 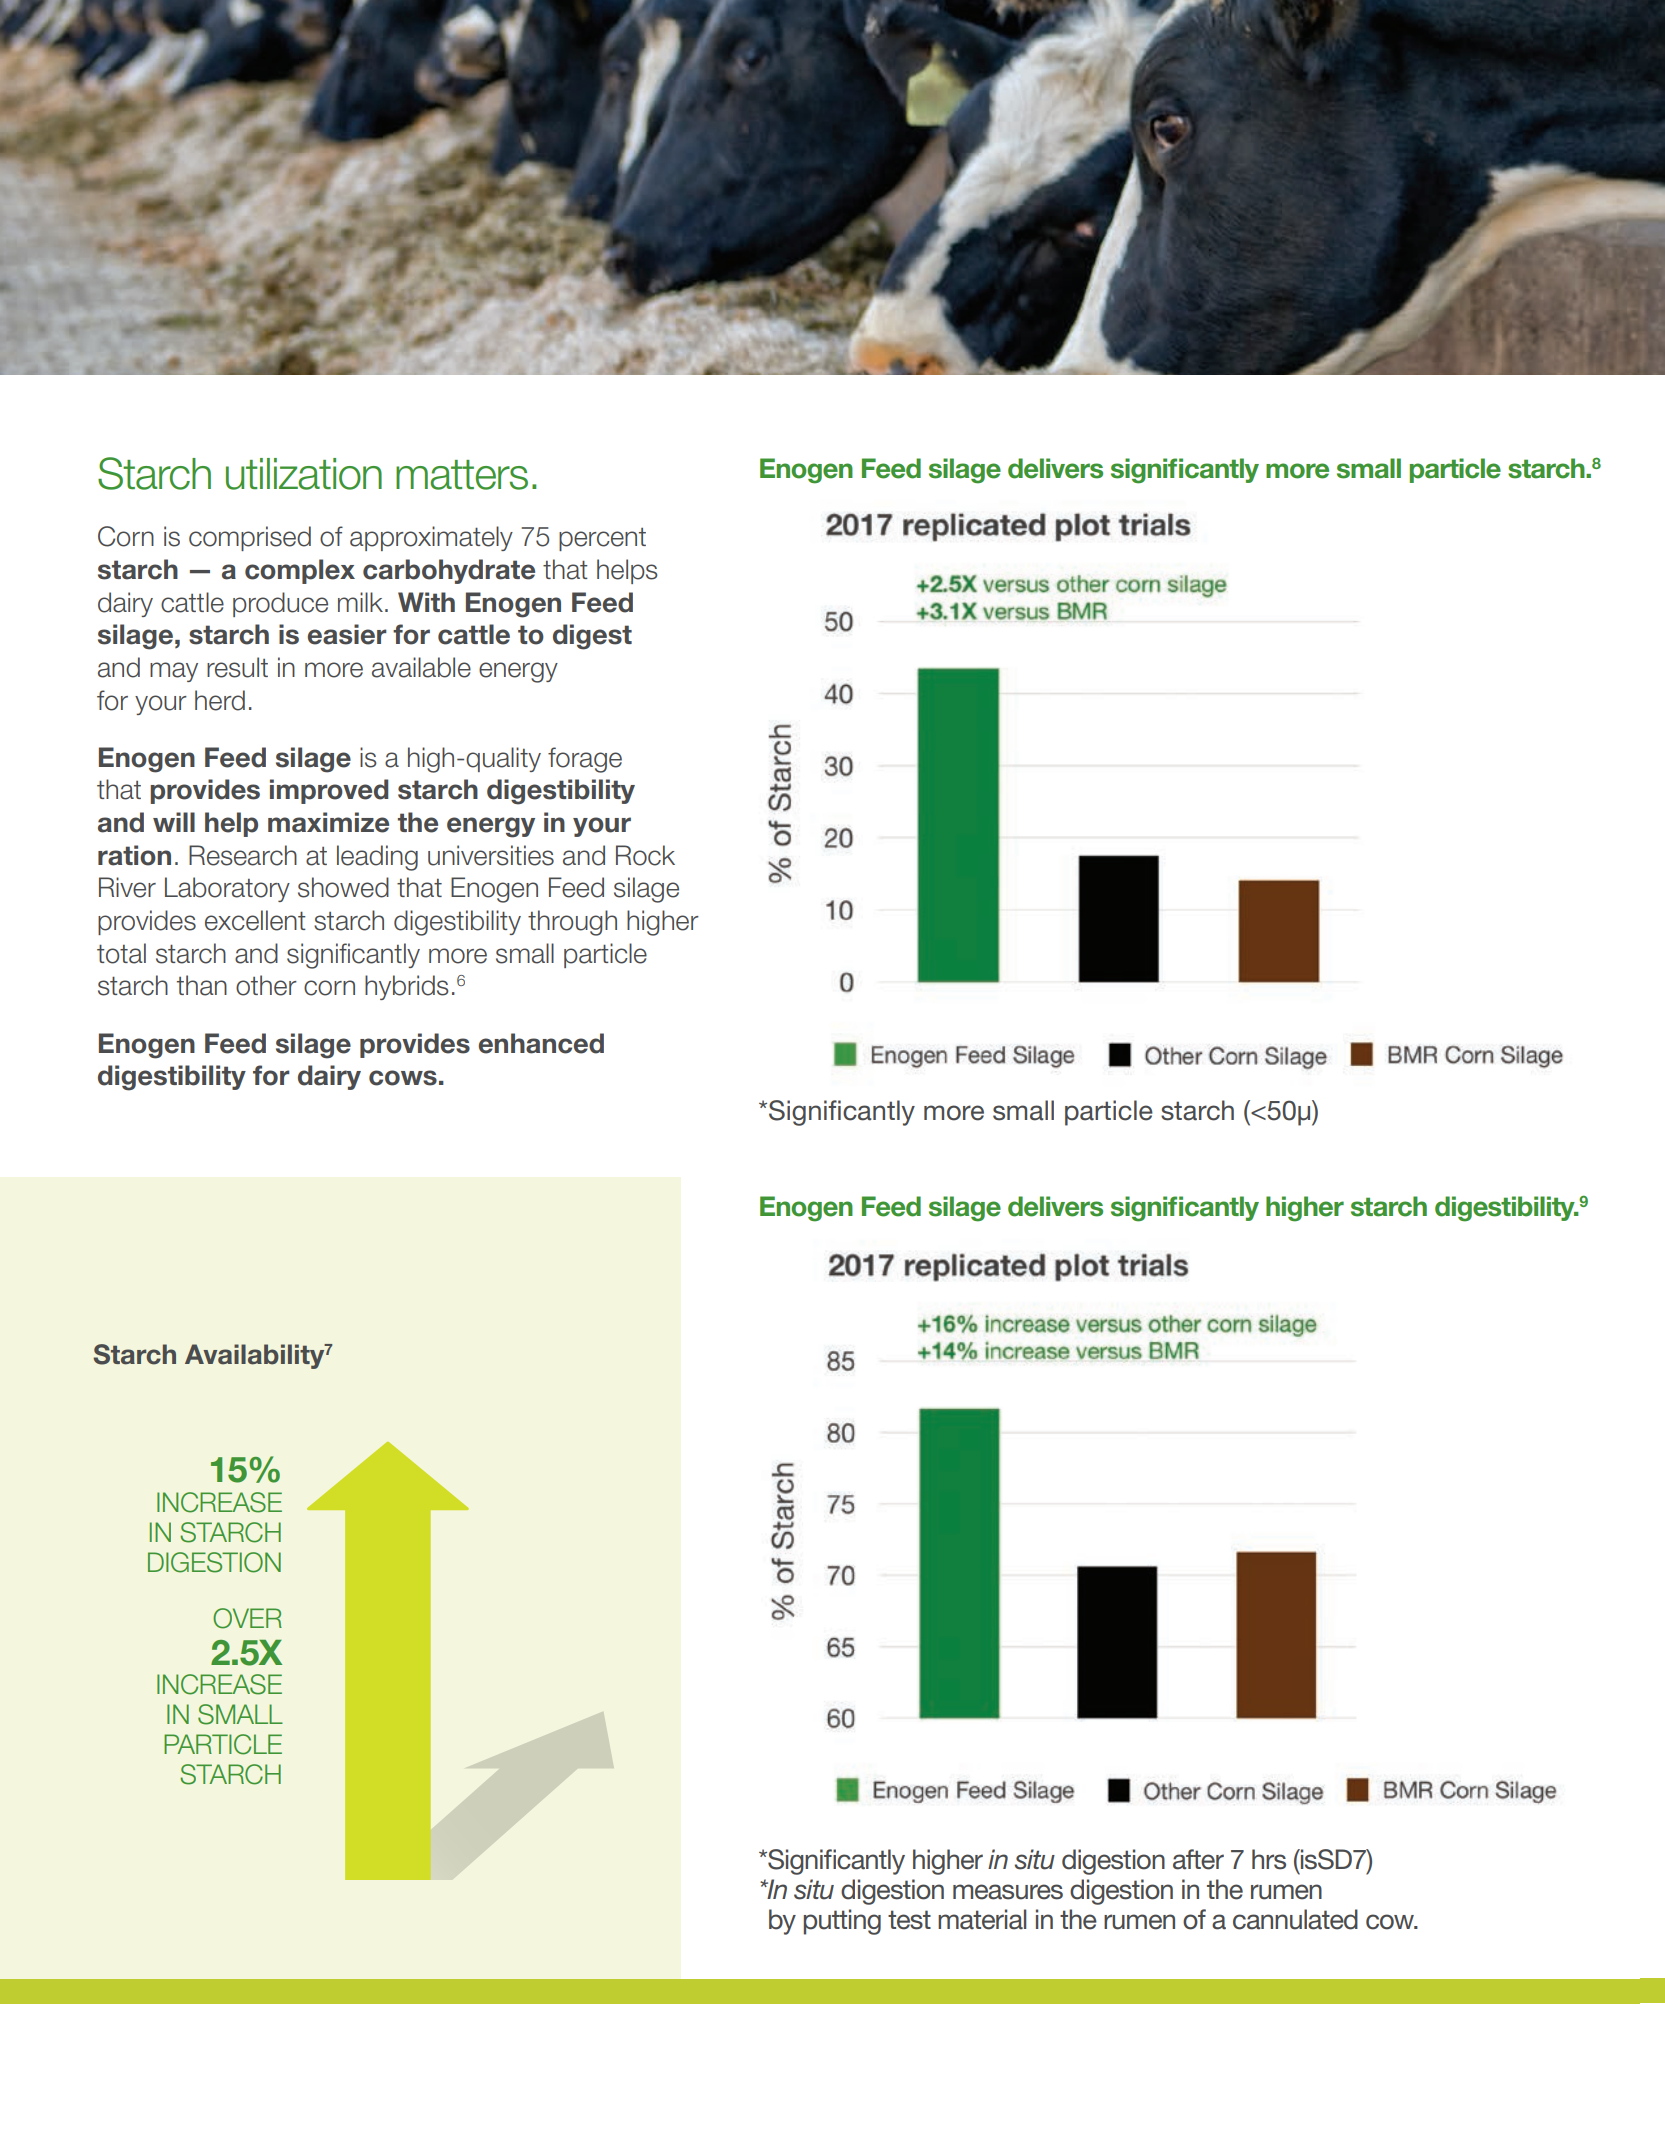 What do you see at coordinates (247, 1618) in the image?
I see `OVER` at bounding box center [247, 1618].
